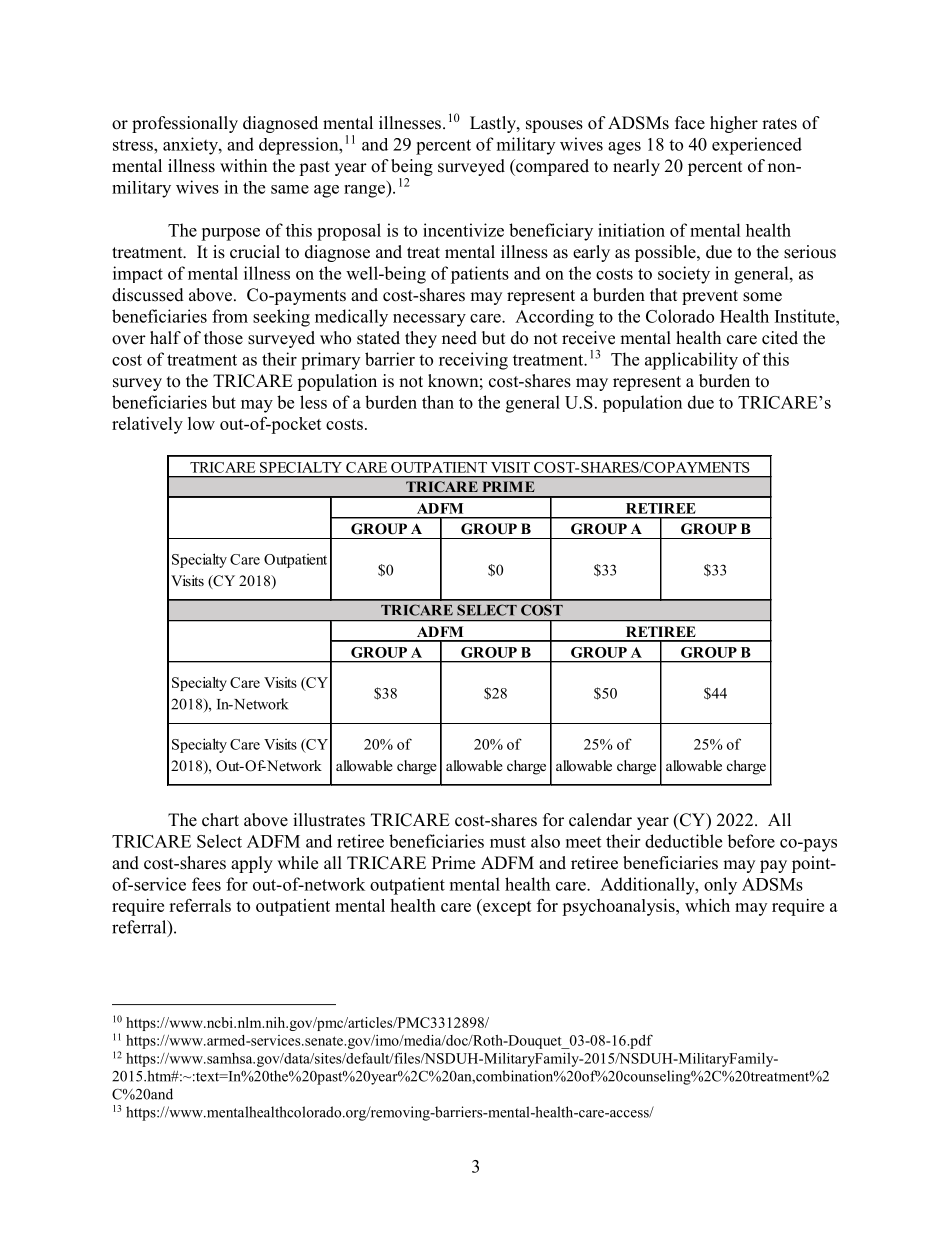 The image size is (952, 1233). What do you see at coordinates (252, 864) in the image?
I see `apply` at bounding box center [252, 864].
